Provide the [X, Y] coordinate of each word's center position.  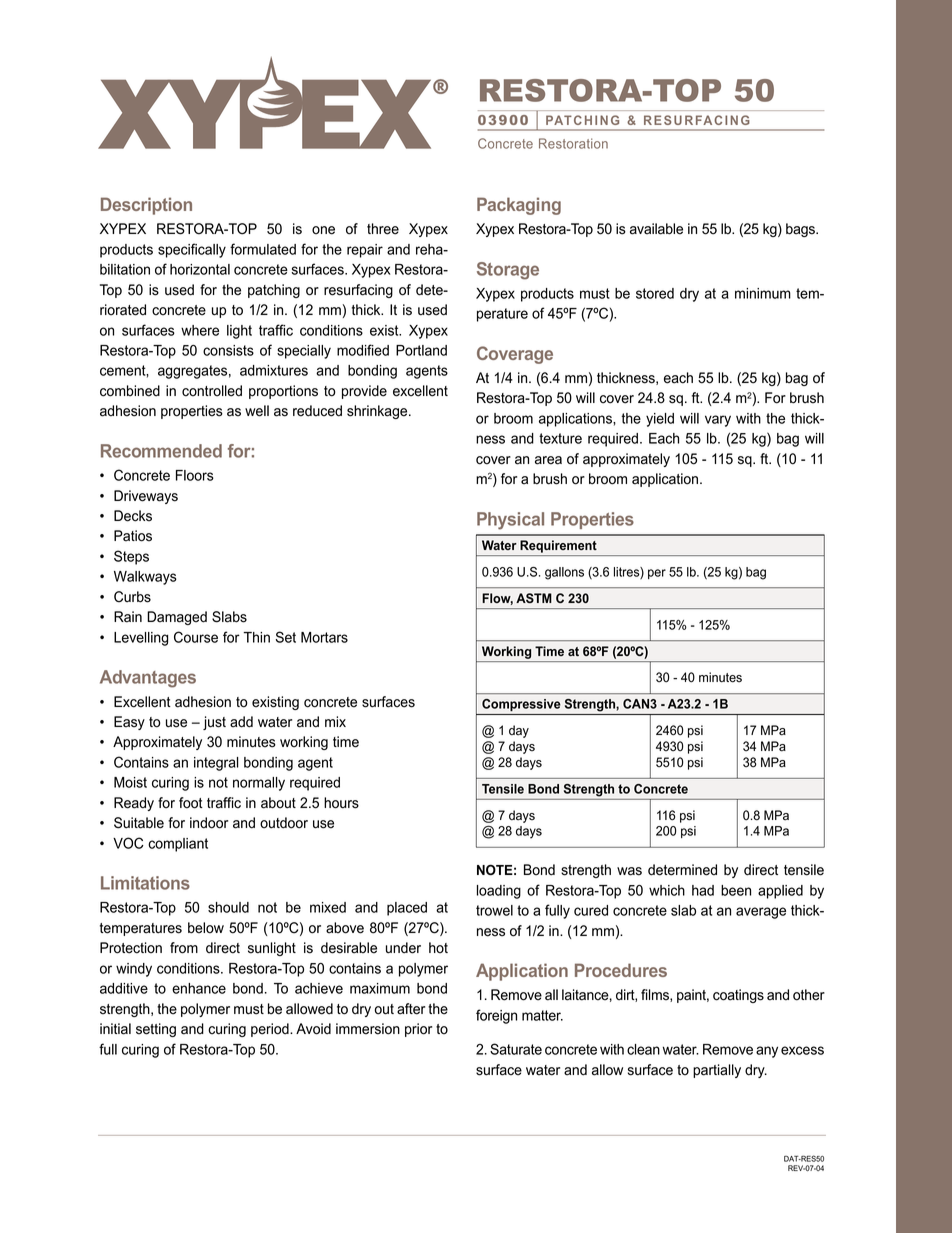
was [629, 871]
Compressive [521, 705]
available [656, 229]
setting [156, 1030]
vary [718, 421]
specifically [192, 250]
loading [499, 892]
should [228, 907]
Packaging [519, 206]
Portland [421, 350]
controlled [212, 391]
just [214, 723]
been [736, 890]
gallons [564, 573]
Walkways [145, 578]
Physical [510, 521]
